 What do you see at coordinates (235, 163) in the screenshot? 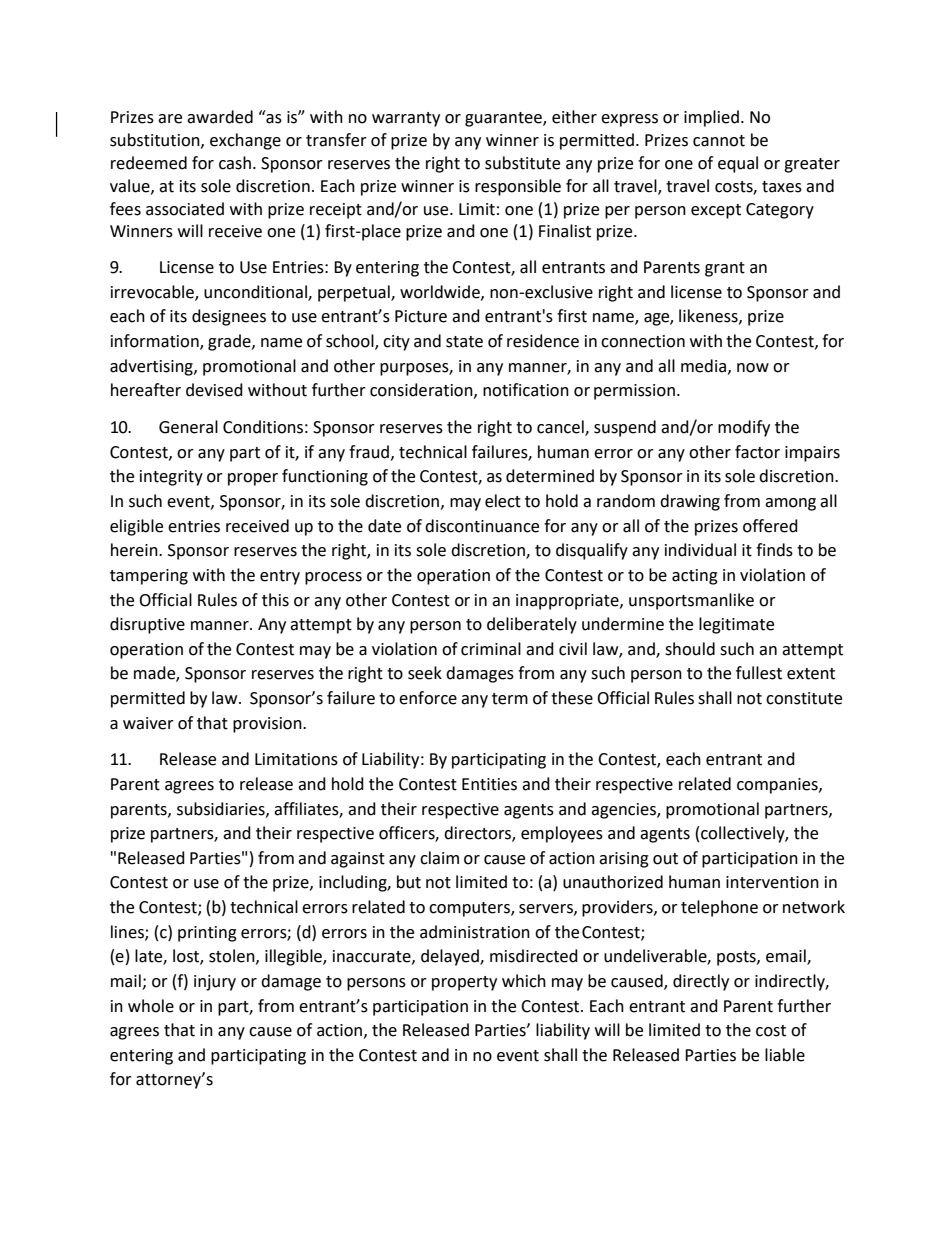
I see `cash` at bounding box center [235, 163].
